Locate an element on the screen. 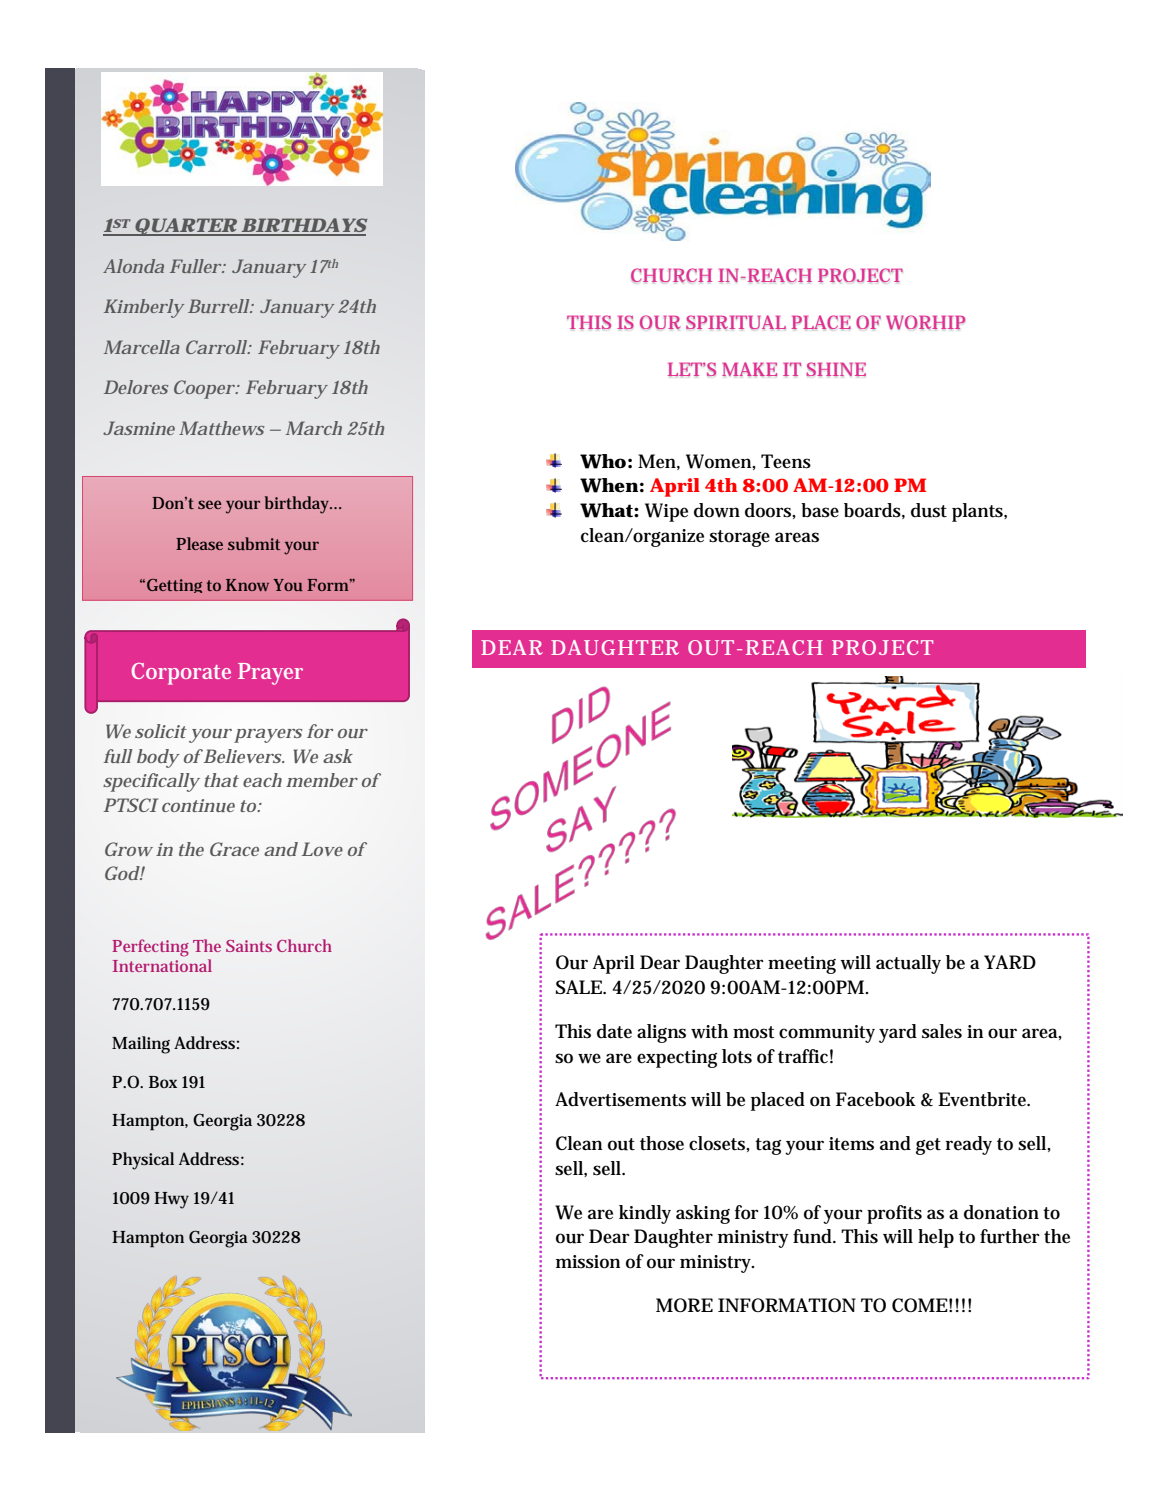  Hwy is located at coordinates (171, 1200).
